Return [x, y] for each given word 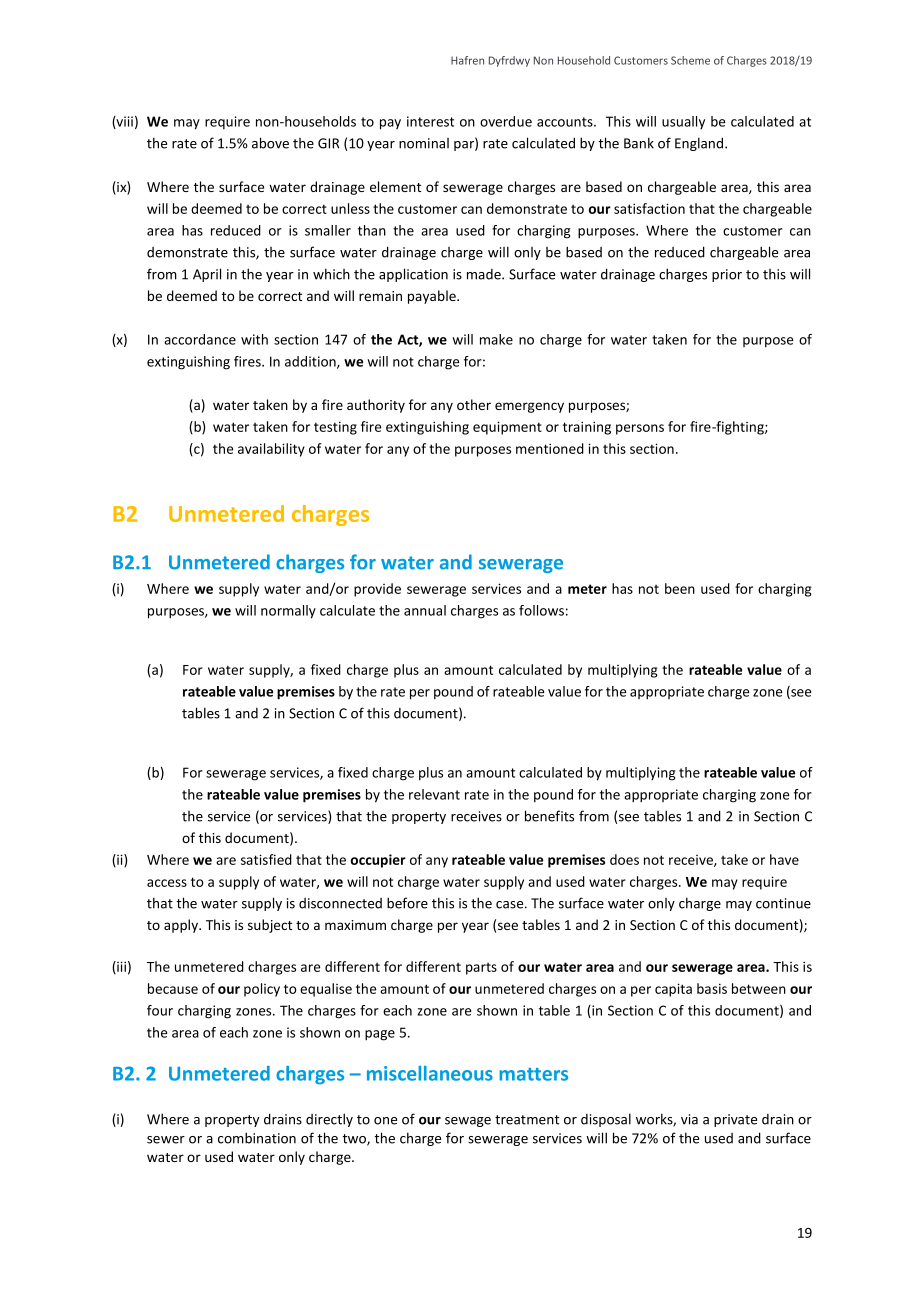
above [270, 143]
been [680, 588]
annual [425, 610]
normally [288, 612]
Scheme [690, 60]
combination [257, 1138]
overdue [506, 121]
